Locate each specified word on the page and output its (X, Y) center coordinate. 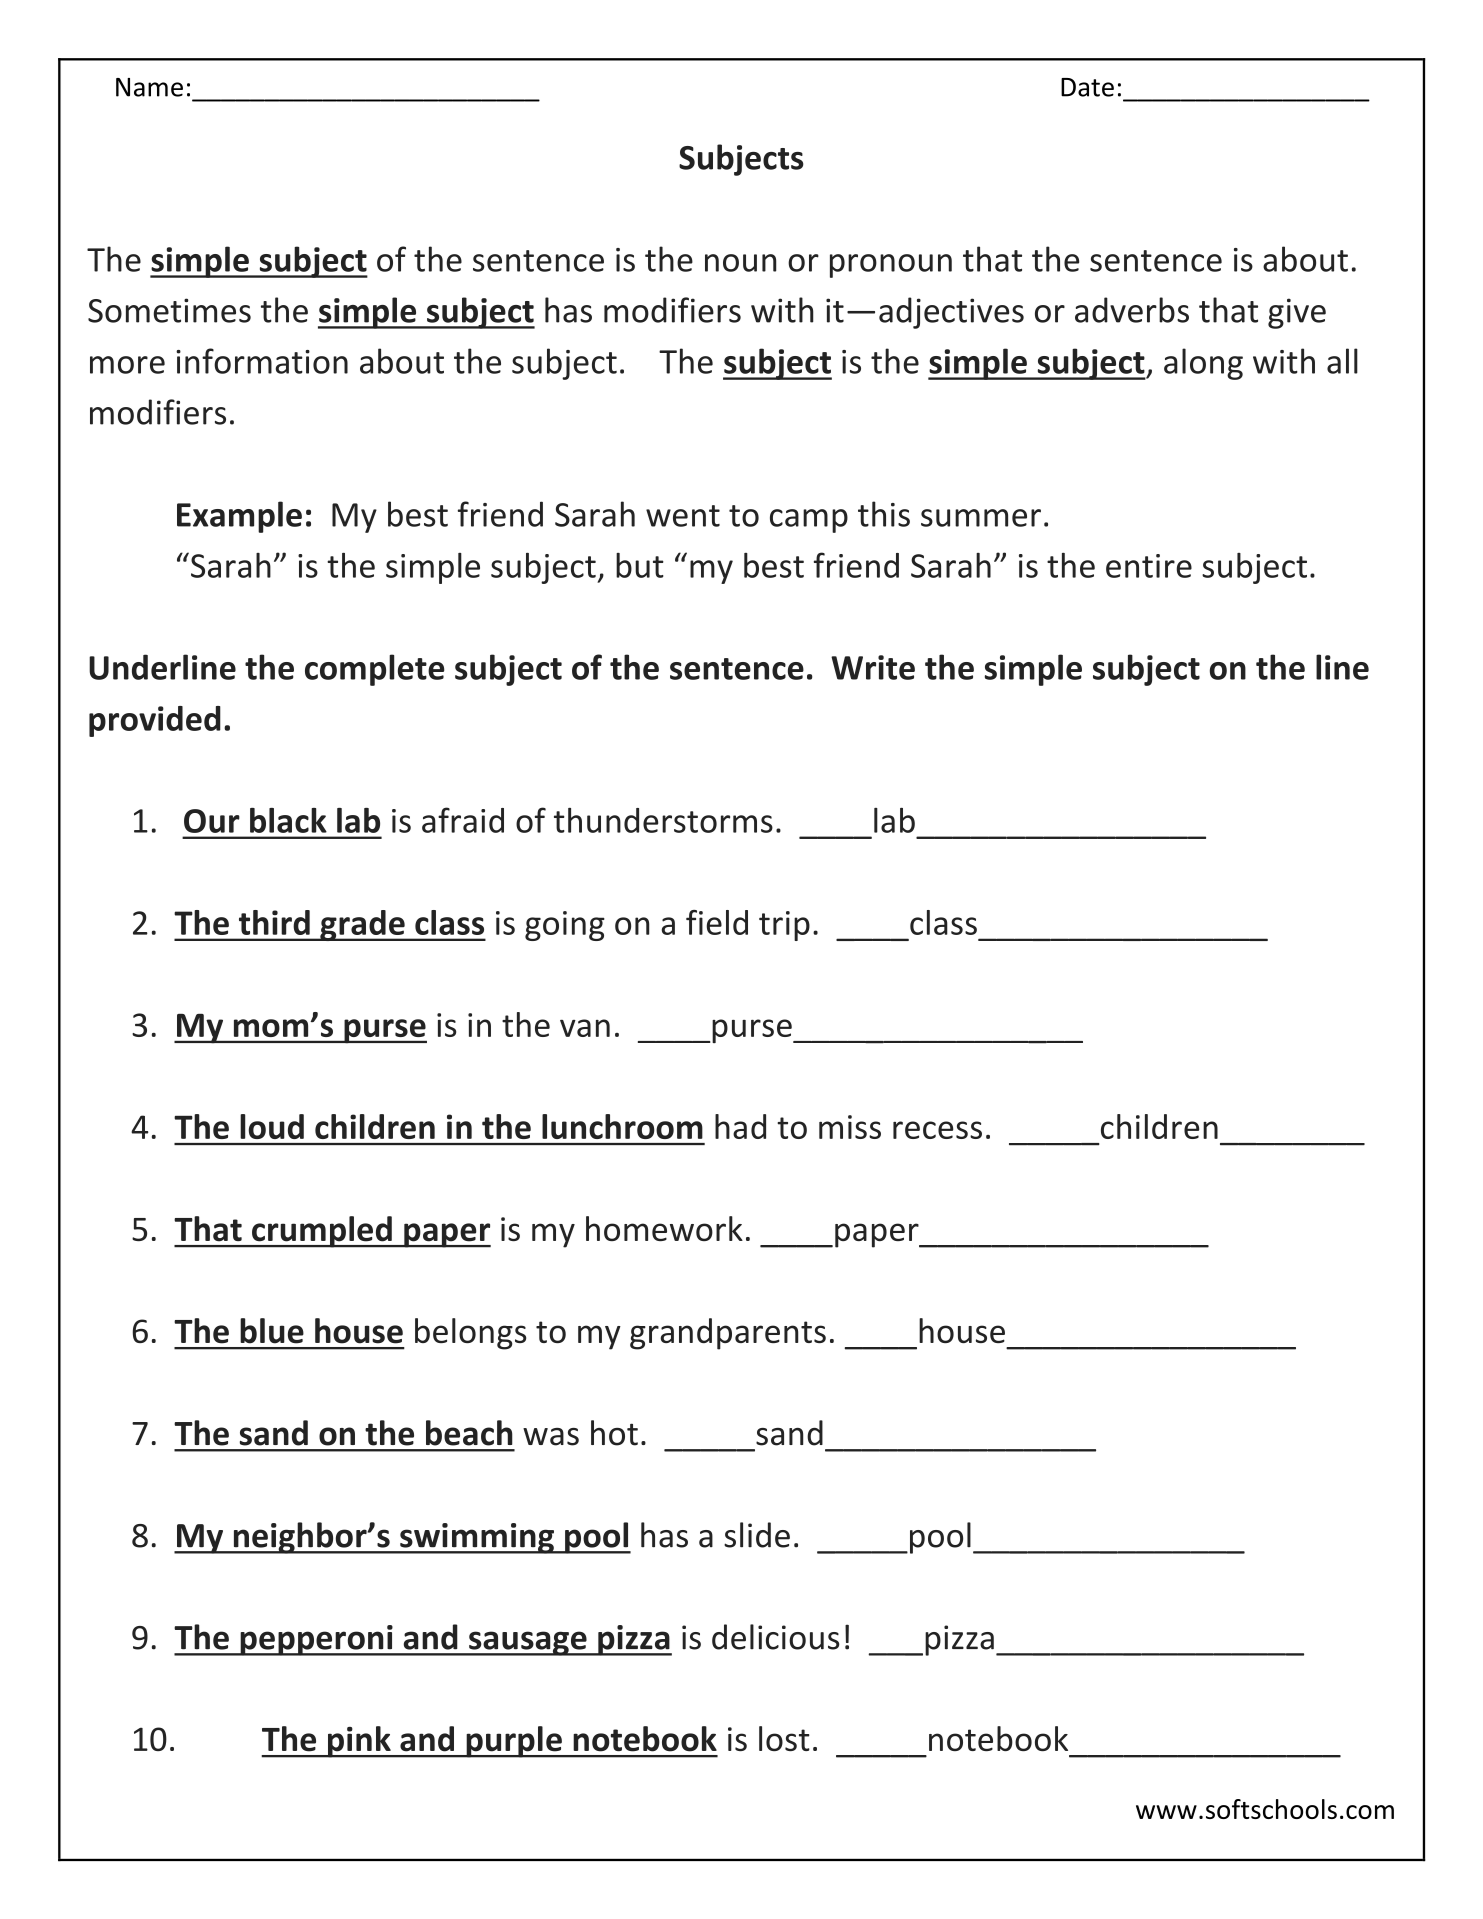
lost (784, 1738)
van (585, 1028)
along (1203, 364)
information (262, 361)
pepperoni (316, 1640)
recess (937, 1130)
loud (272, 1126)
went (683, 516)
